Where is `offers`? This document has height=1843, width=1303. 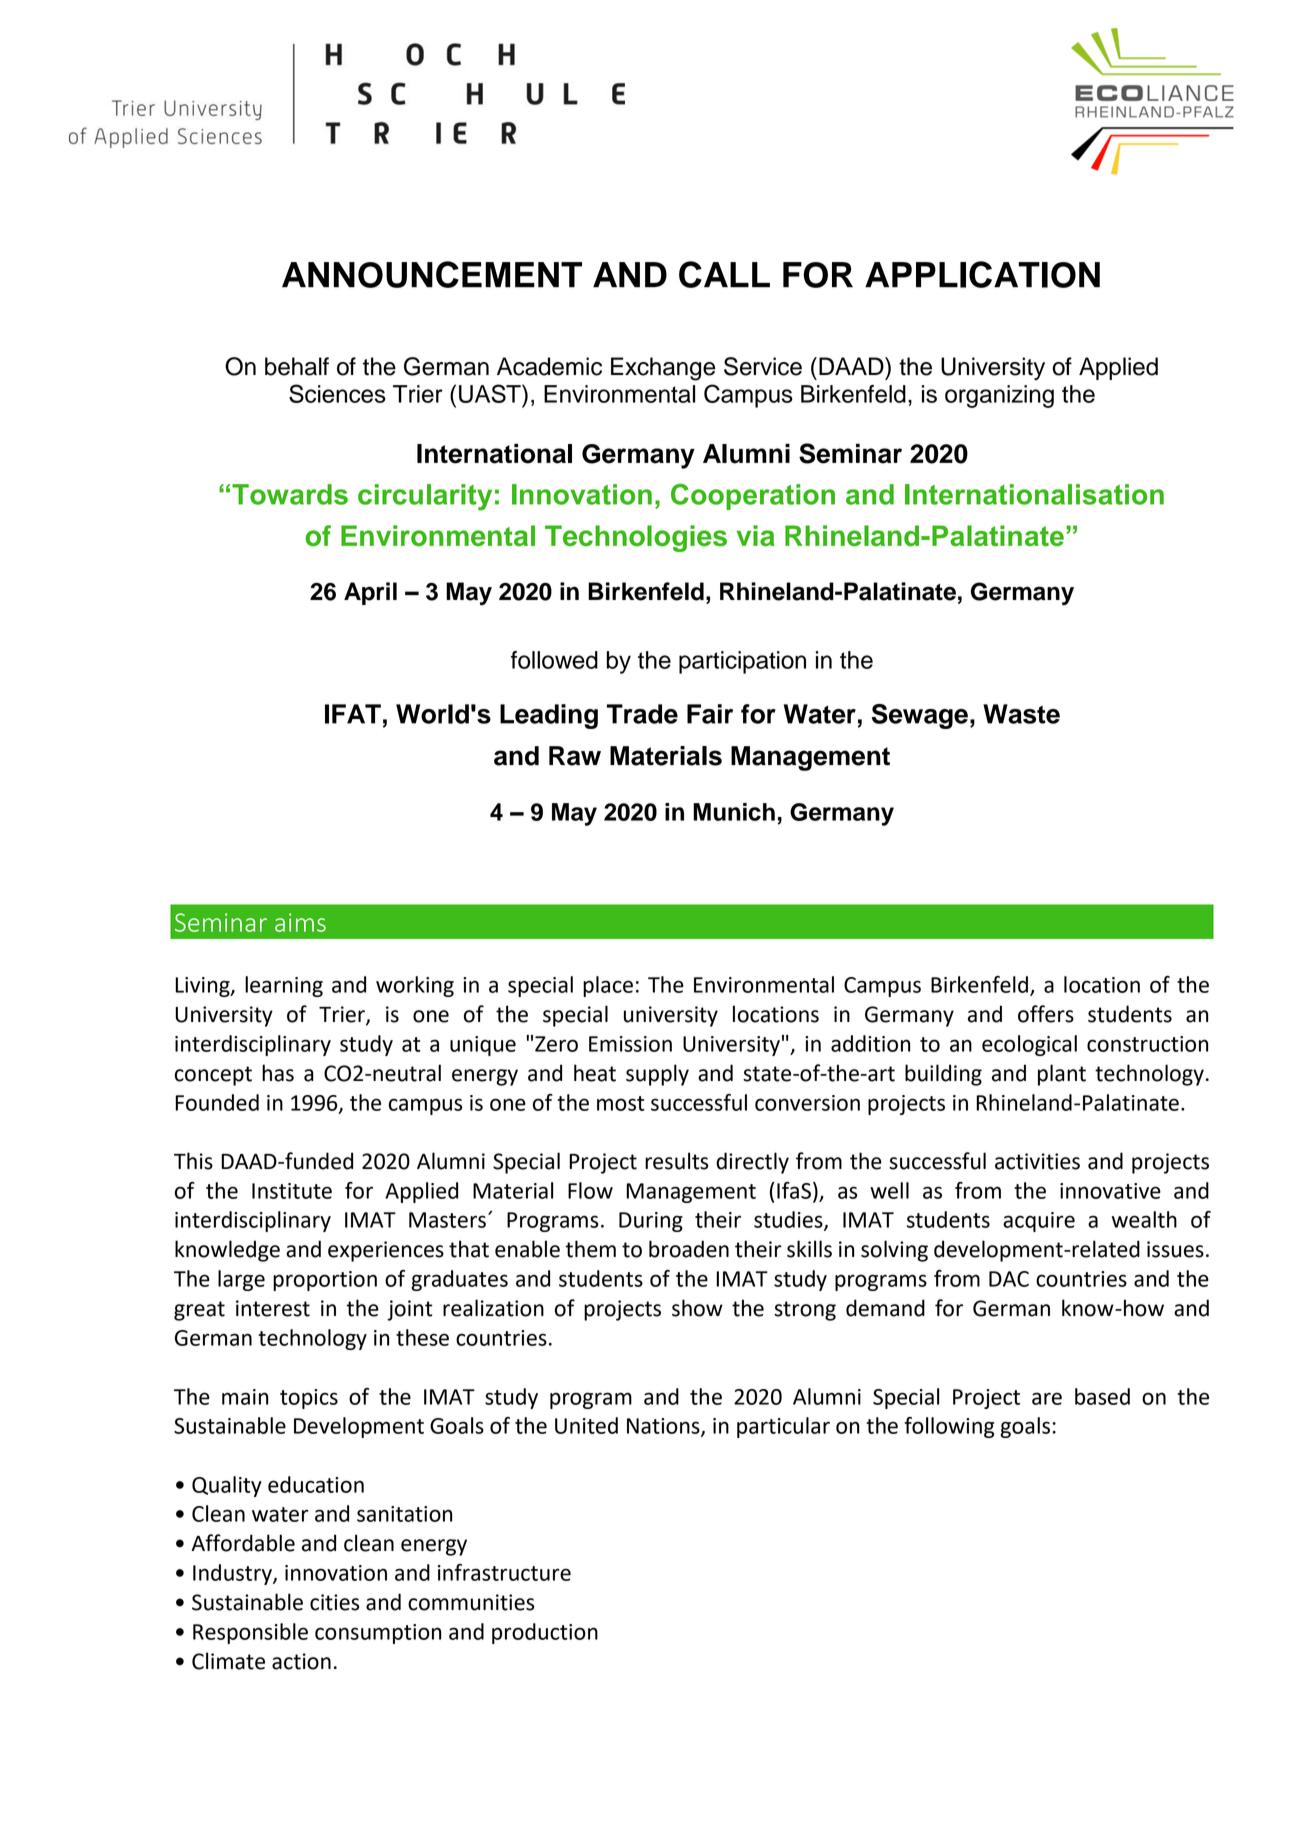
offers is located at coordinates (1046, 1014).
